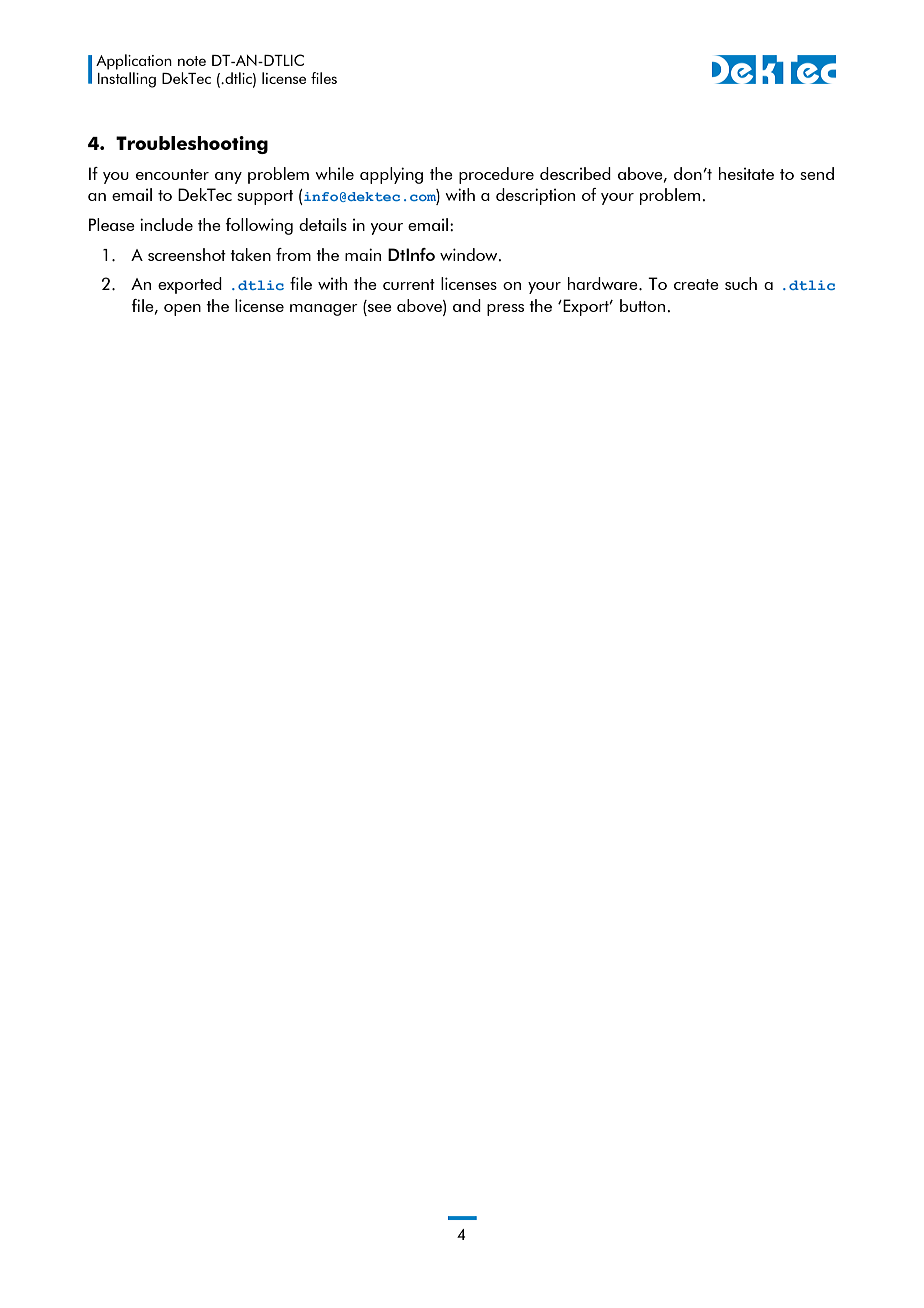  I want to click on and, so click(467, 305).
